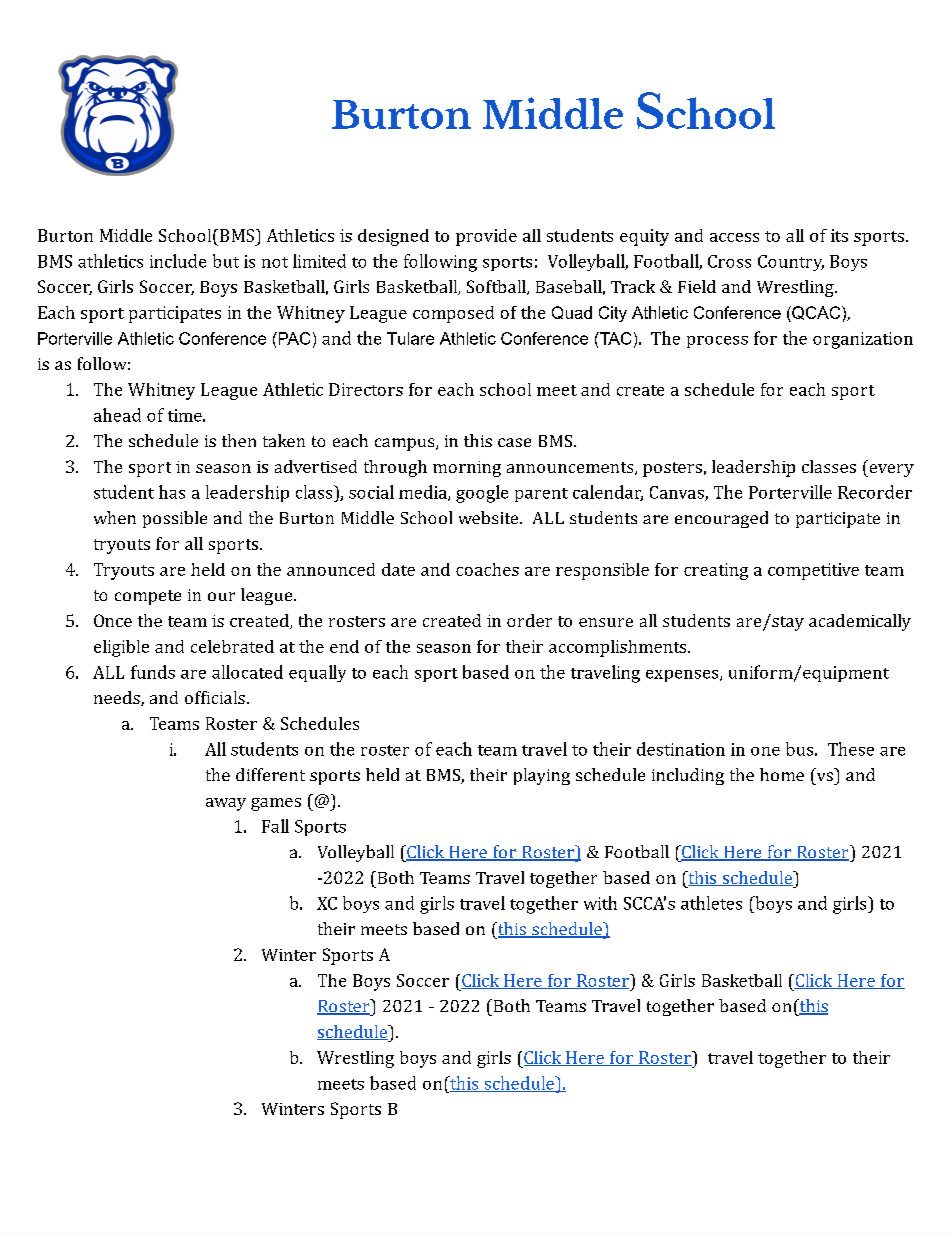 Image resolution: width=952 pixels, height=1233 pixels. What do you see at coordinates (716, 571) in the screenshot?
I see `creating` at bounding box center [716, 571].
